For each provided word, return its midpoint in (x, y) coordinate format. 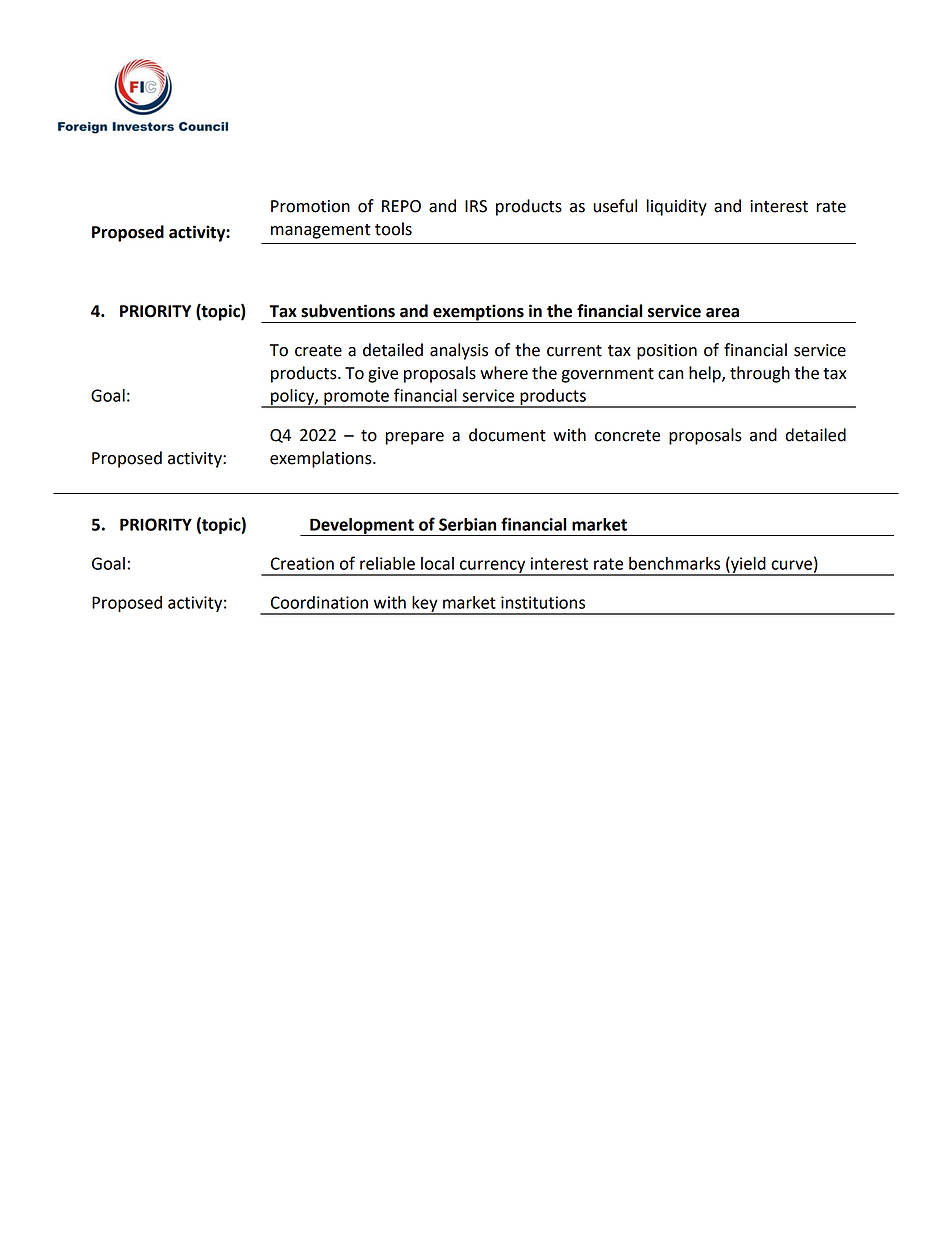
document (507, 435)
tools (393, 229)
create (318, 351)
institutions (543, 602)
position (667, 352)
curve (791, 565)
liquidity (677, 207)
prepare (414, 438)
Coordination (319, 602)
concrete (627, 436)
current (574, 351)
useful (615, 206)
